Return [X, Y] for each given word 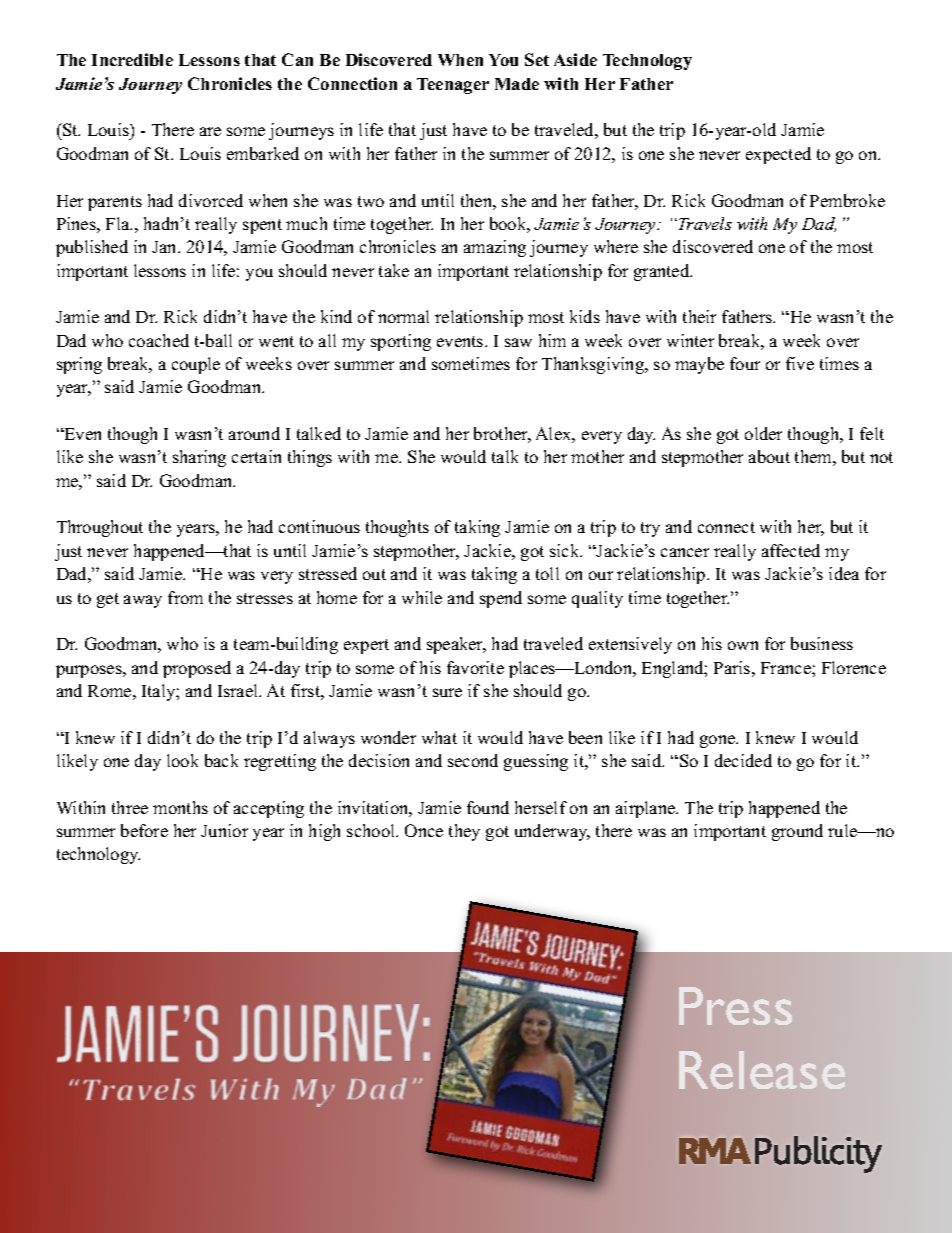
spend [501, 599]
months [180, 807]
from [185, 597]
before [144, 830]
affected [791, 550]
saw [518, 342]
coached [159, 340]
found [488, 807]
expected [778, 155]
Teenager [453, 86]
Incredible [132, 59]
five [800, 363]
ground [797, 832]
